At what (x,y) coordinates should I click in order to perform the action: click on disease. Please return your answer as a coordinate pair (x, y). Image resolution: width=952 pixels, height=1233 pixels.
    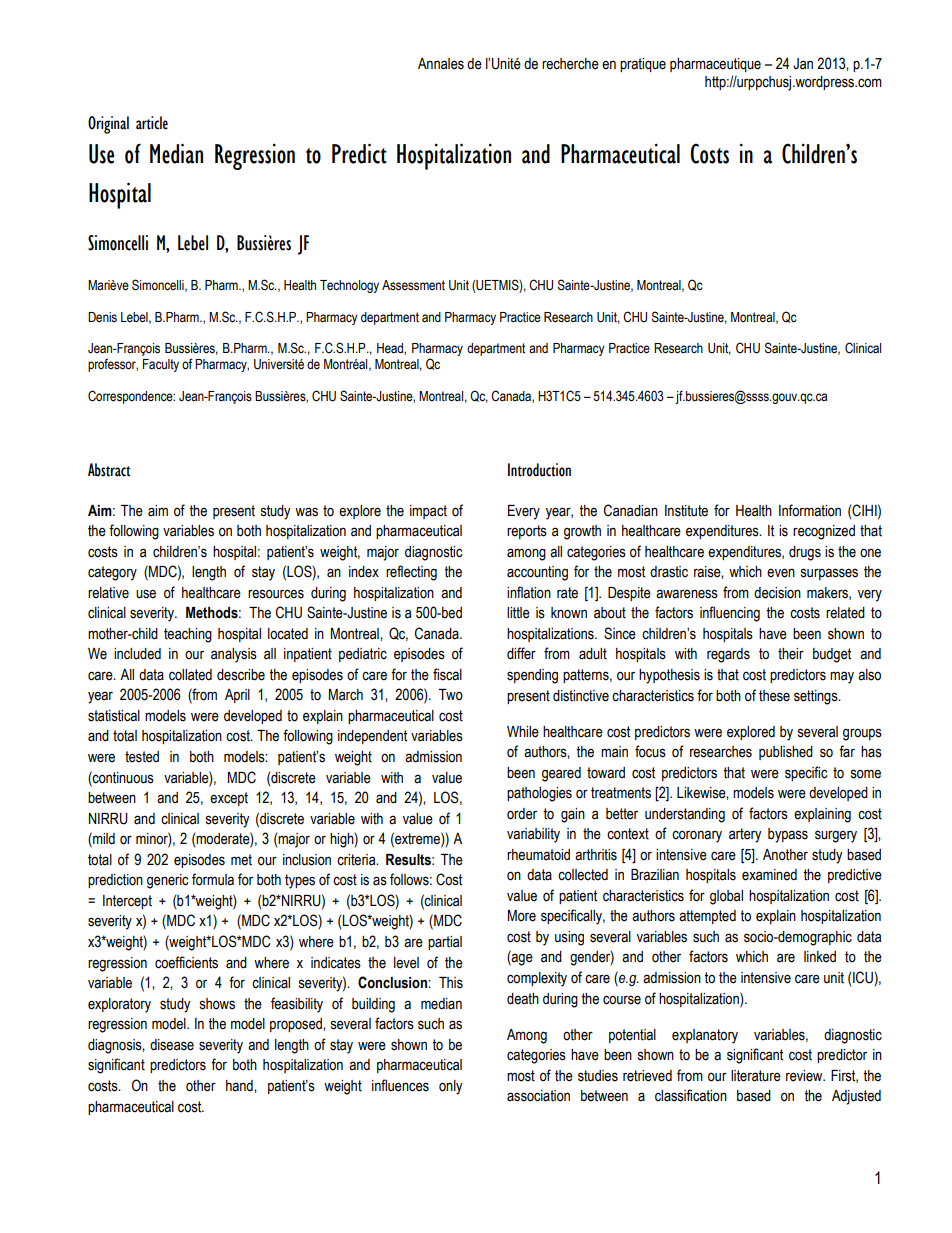
    Looking at the image, I should click on (172, 1045).
